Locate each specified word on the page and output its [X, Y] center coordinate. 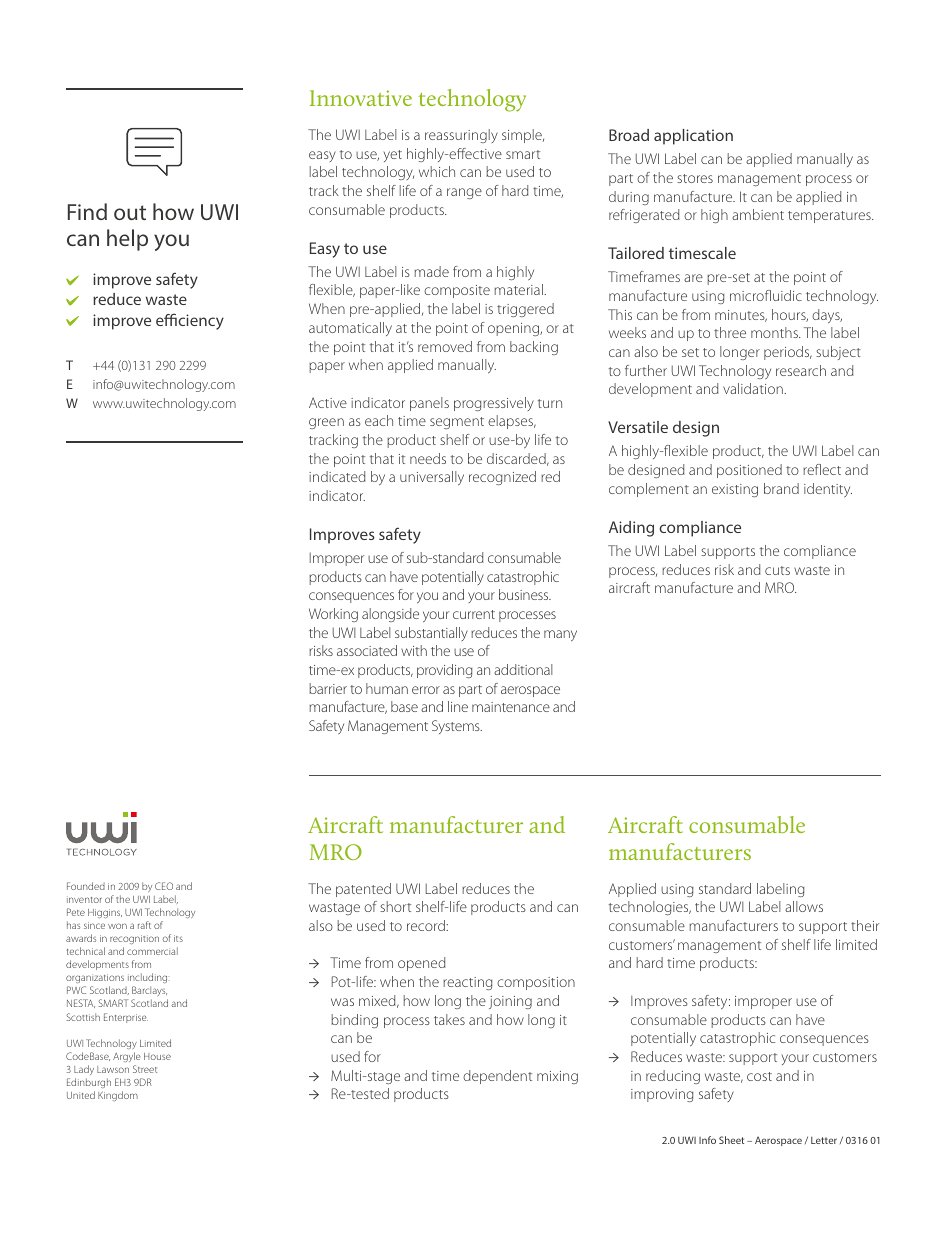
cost [759, 1076]
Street [145, 1069]
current [474, 614]
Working [333, 615]
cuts [777, 570]
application [693, 137]
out [130, 212]
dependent [497, 1077]
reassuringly [461, 136]
